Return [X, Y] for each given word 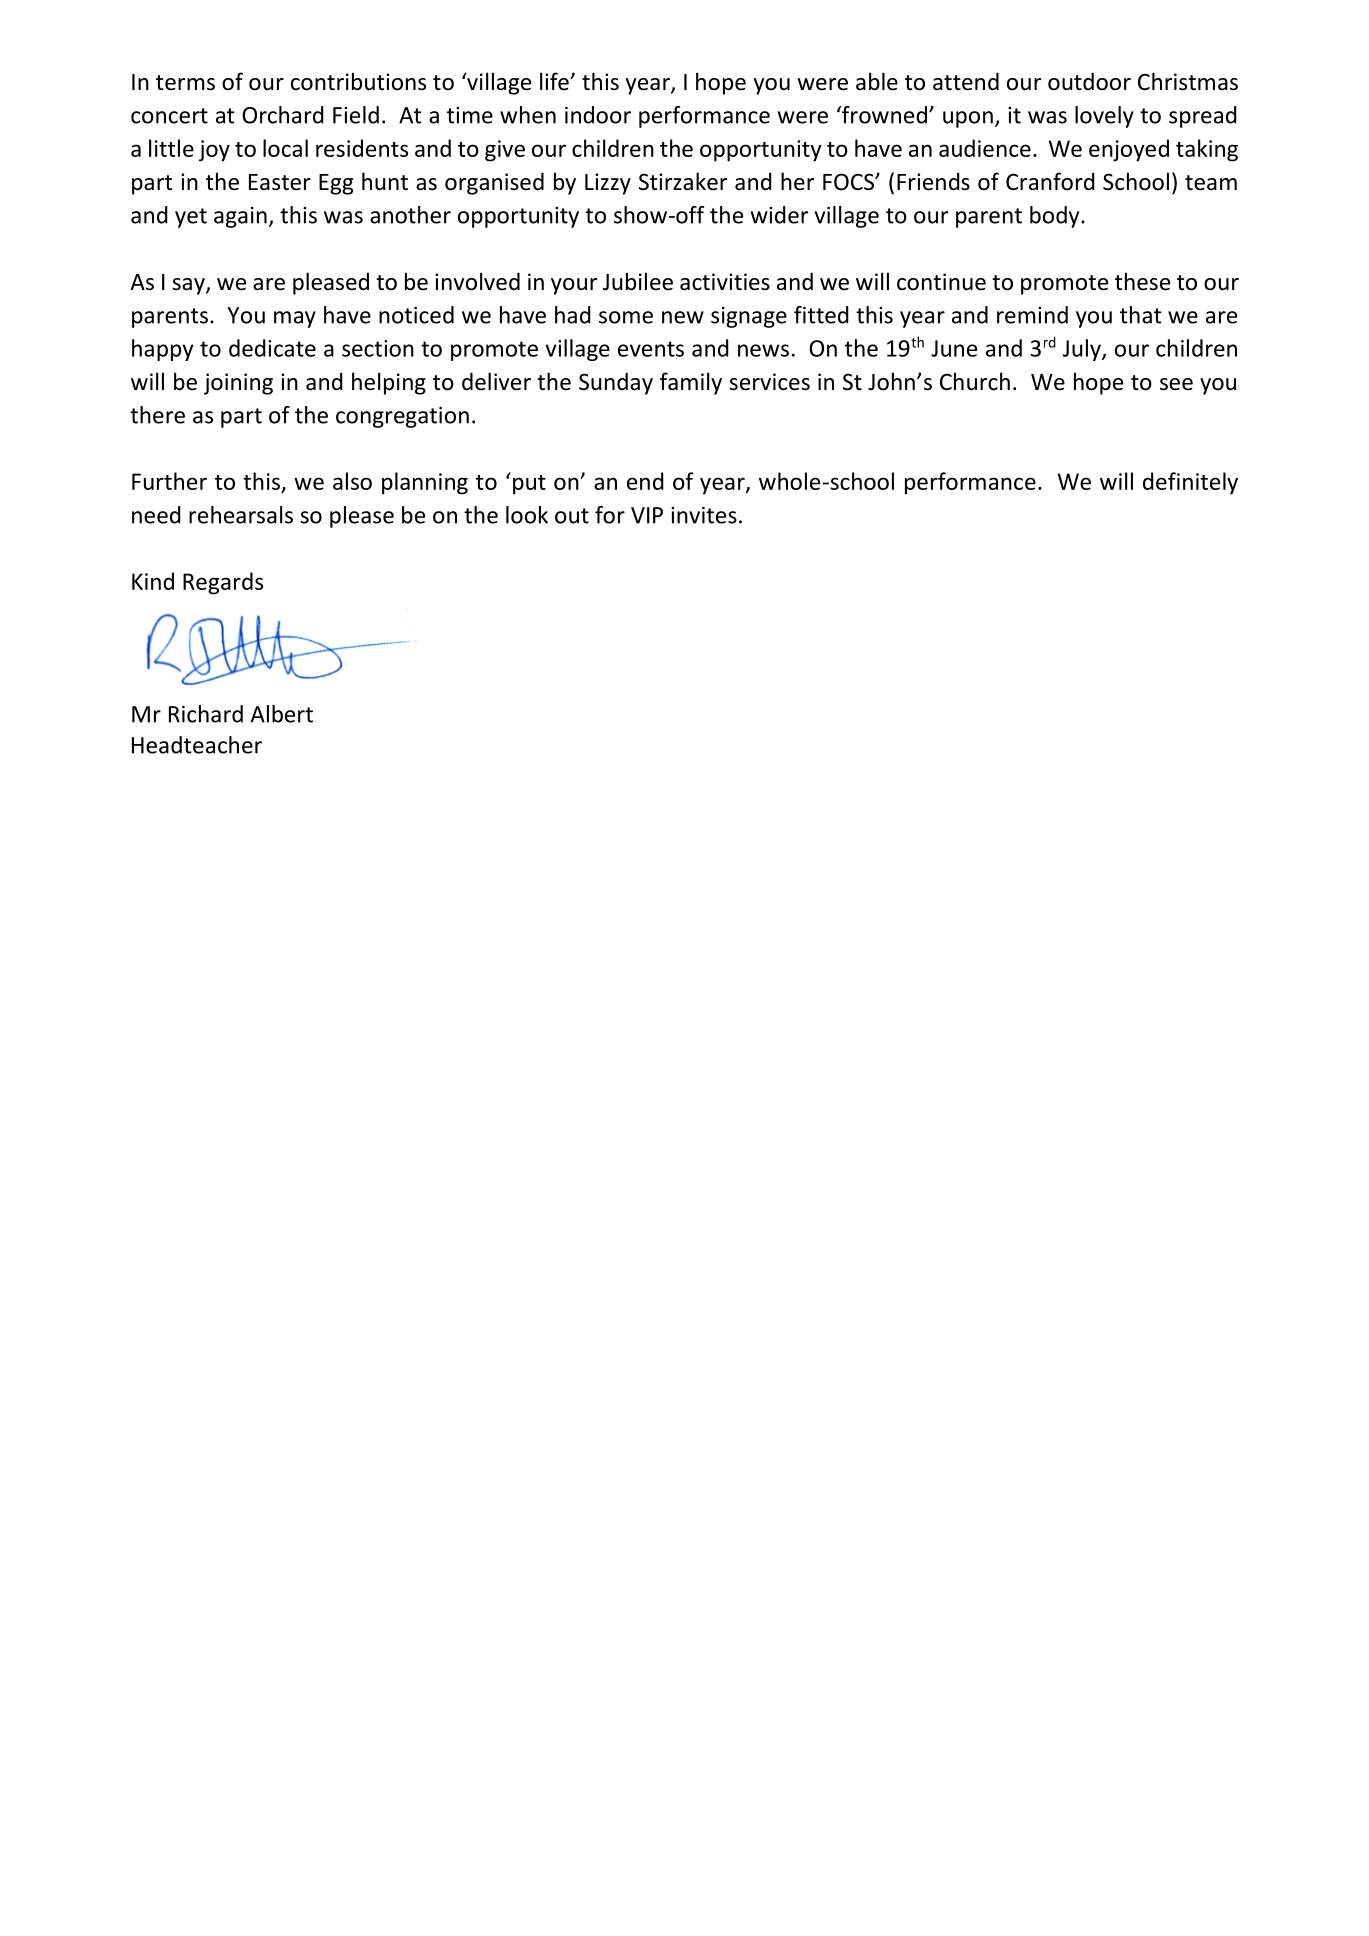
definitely [1190, 483]
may [295, 319]
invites [704, 515]
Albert [281, 714]
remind [1032, 315]
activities [725, 282]
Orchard [283, 115]
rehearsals [241, 515]
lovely [1104, 117]
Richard [206, 714]
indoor [598, 115]
